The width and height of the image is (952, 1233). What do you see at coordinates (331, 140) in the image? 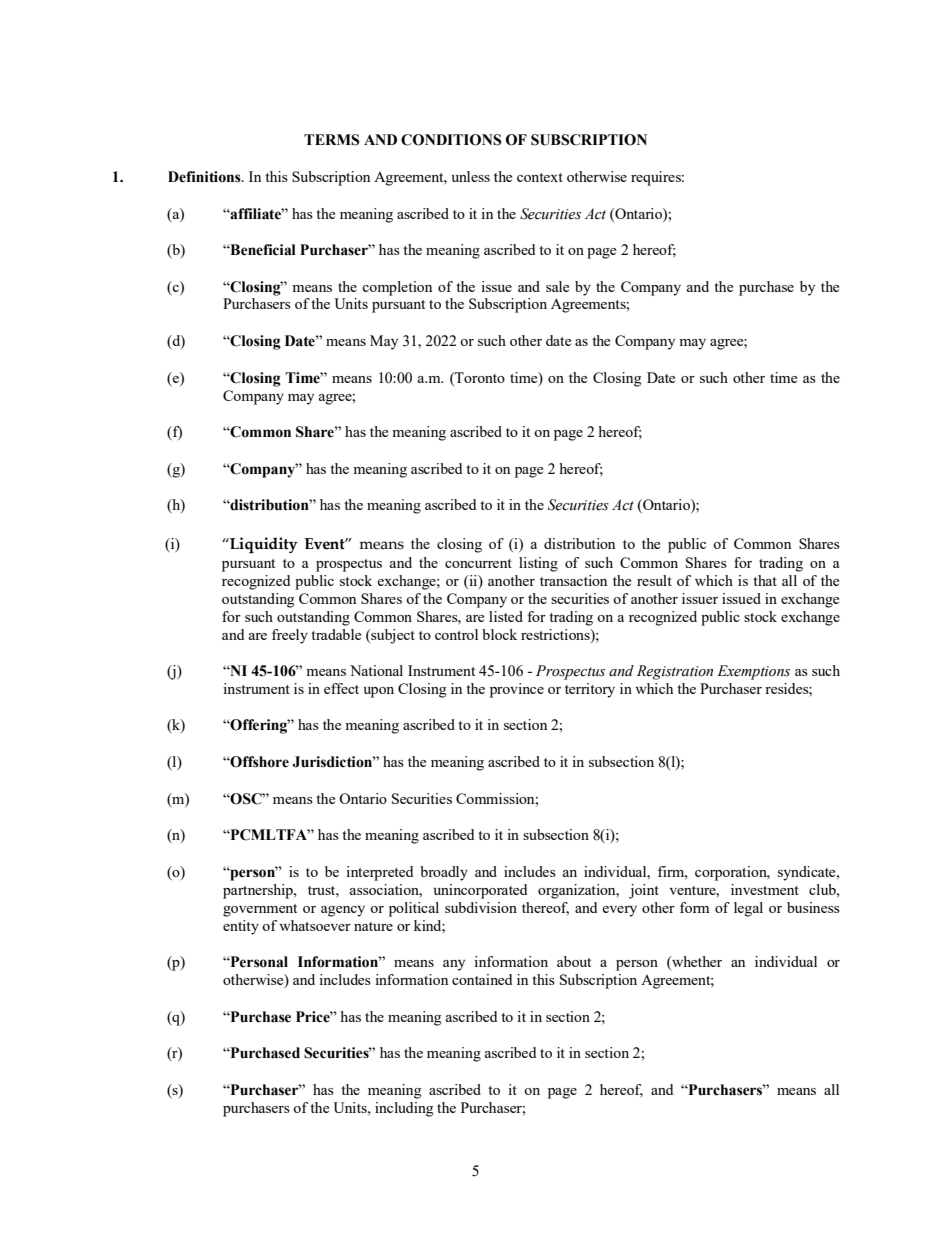
I see `TERMS` at bounding box center [331, 140].
